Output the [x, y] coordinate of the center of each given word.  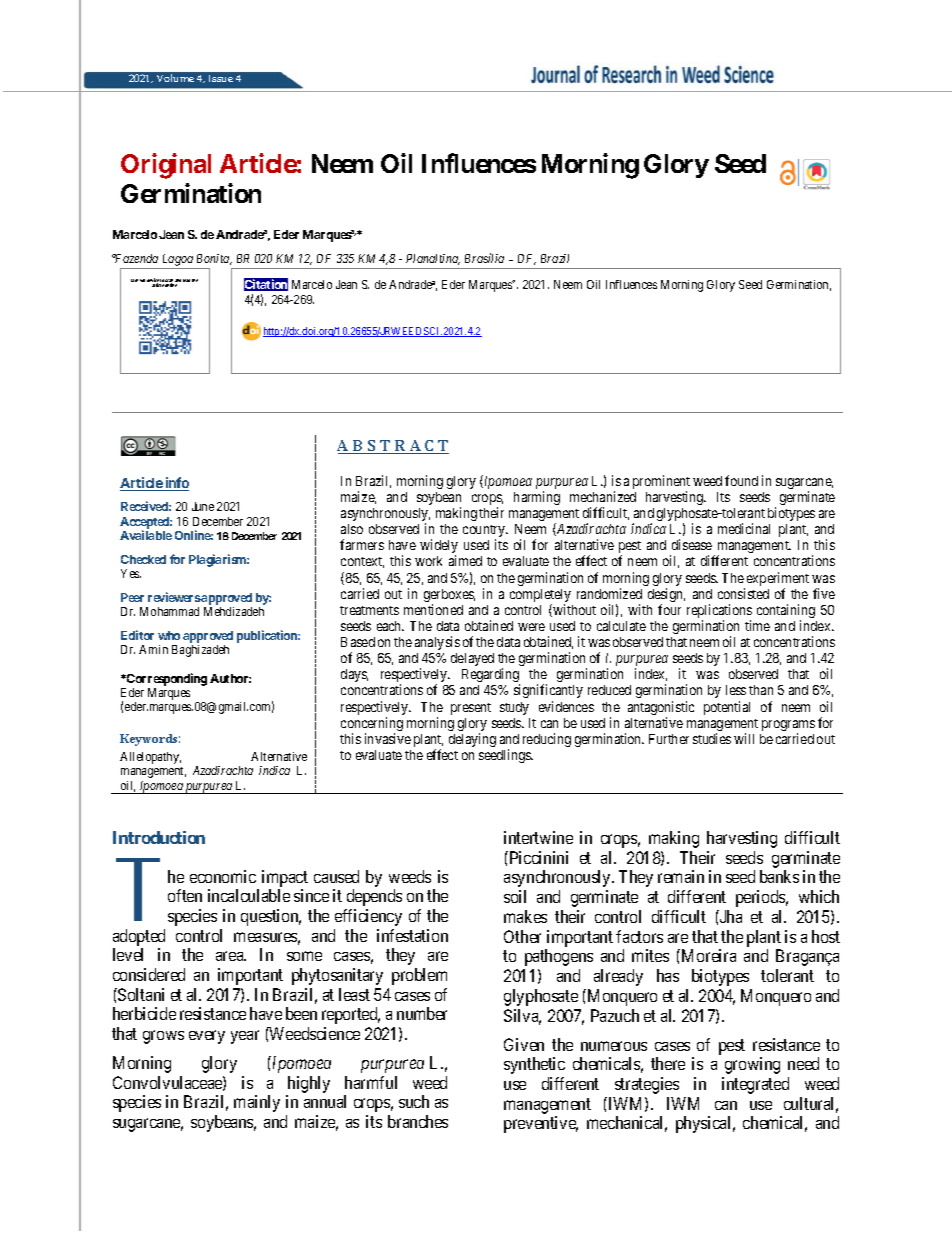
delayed [472, 659]
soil [515, 896]
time [757, 625]
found [741, 480]
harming [537, 498]
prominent [661, 483]
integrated [755, 1085]
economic [223, 876]
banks [779, 876]
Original [166, 166]
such [414, 1101]
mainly [257, 1103]
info [176, 484]
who [169, 635]
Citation [266, 285]
